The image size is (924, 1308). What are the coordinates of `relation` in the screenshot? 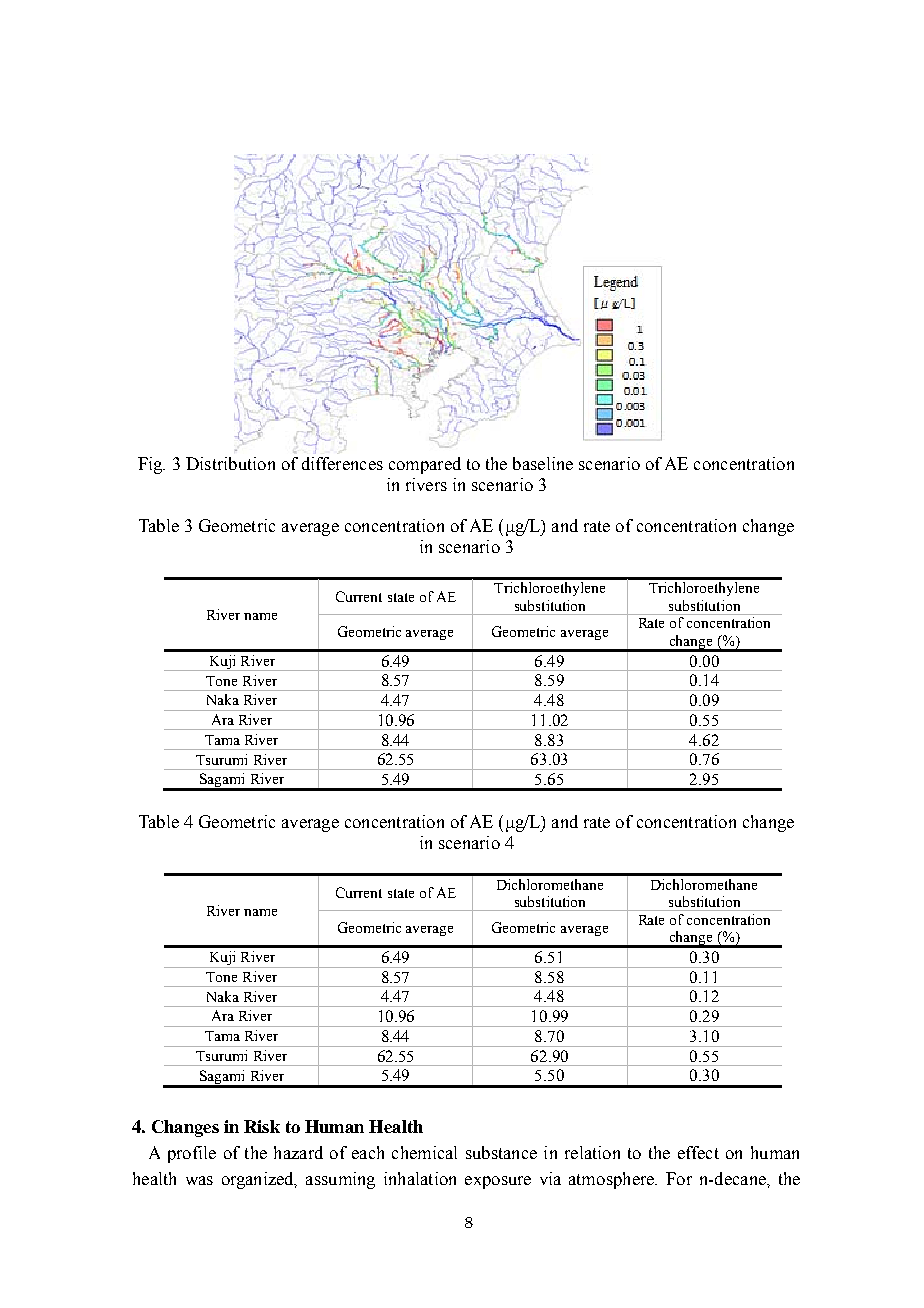 It's located at (592, 1152).
